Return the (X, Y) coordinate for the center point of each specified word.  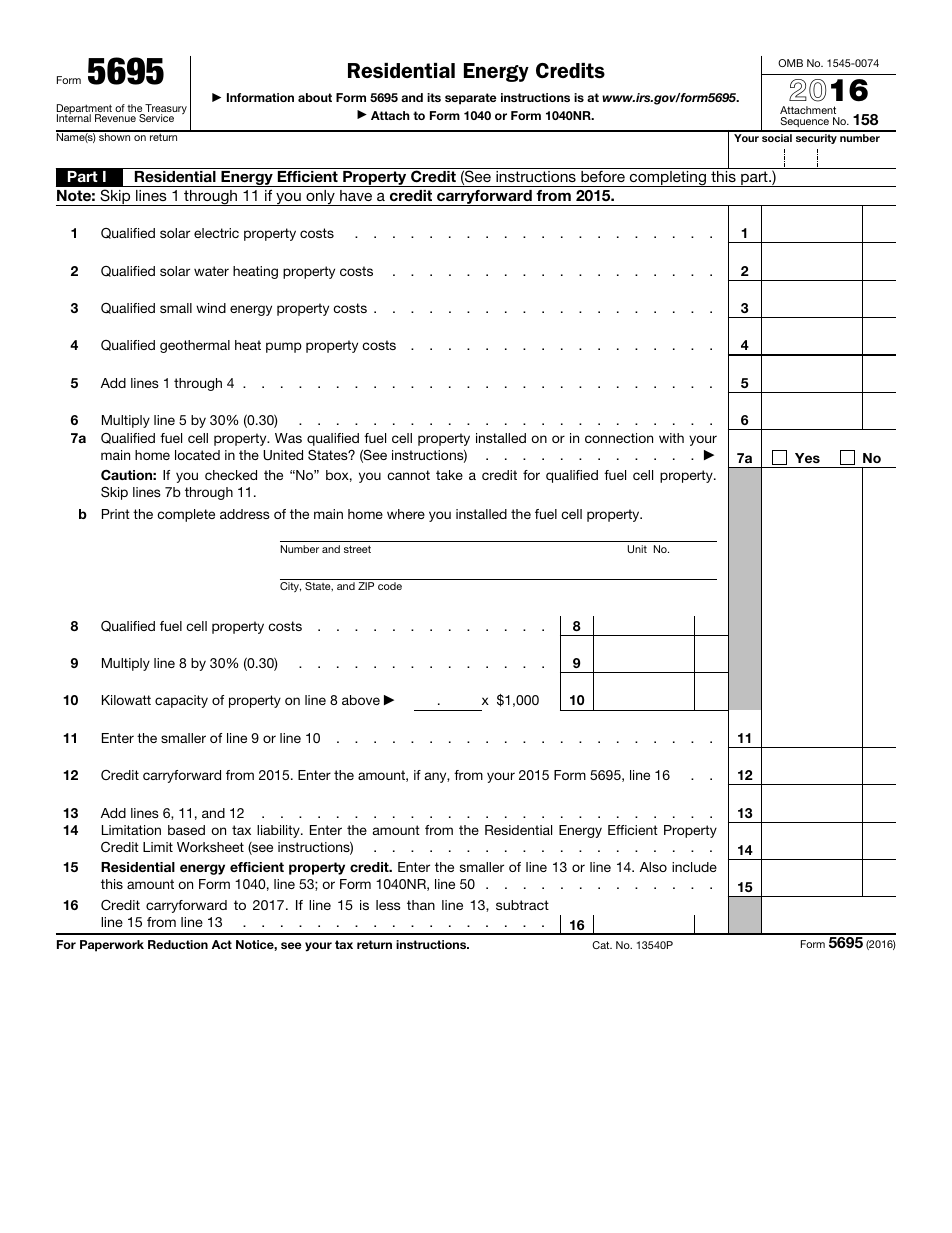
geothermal (195, 346)
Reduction (178, 944)
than (421, 905)
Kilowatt (126, 700)
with (671, 438)
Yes (807, 458)
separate (471, 99)
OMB (790, 63)
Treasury (165, 110)
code (390, 586)
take (449, 475)
